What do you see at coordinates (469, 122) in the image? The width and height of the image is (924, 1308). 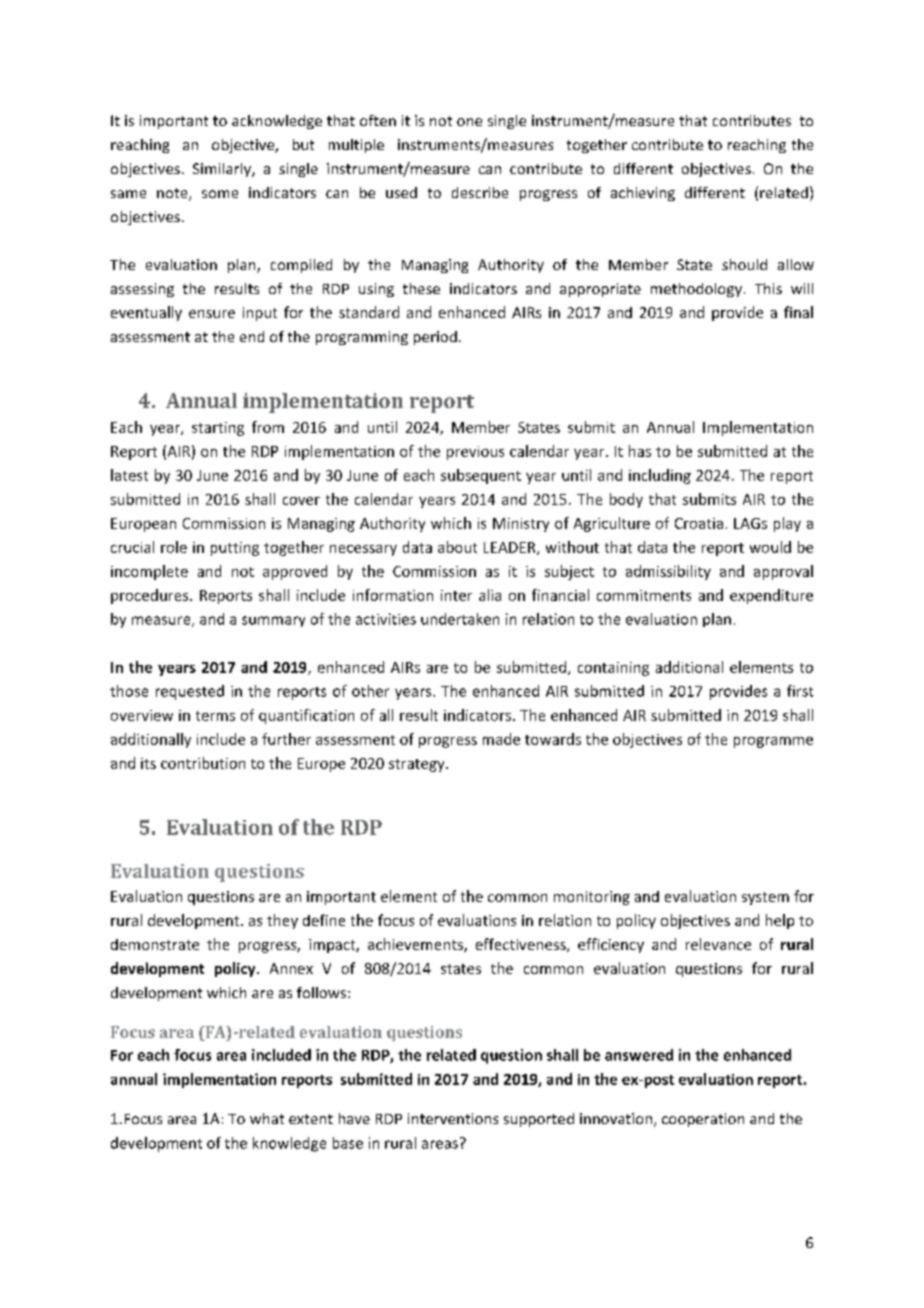 I see `one` at bounding box center [469, 122].
